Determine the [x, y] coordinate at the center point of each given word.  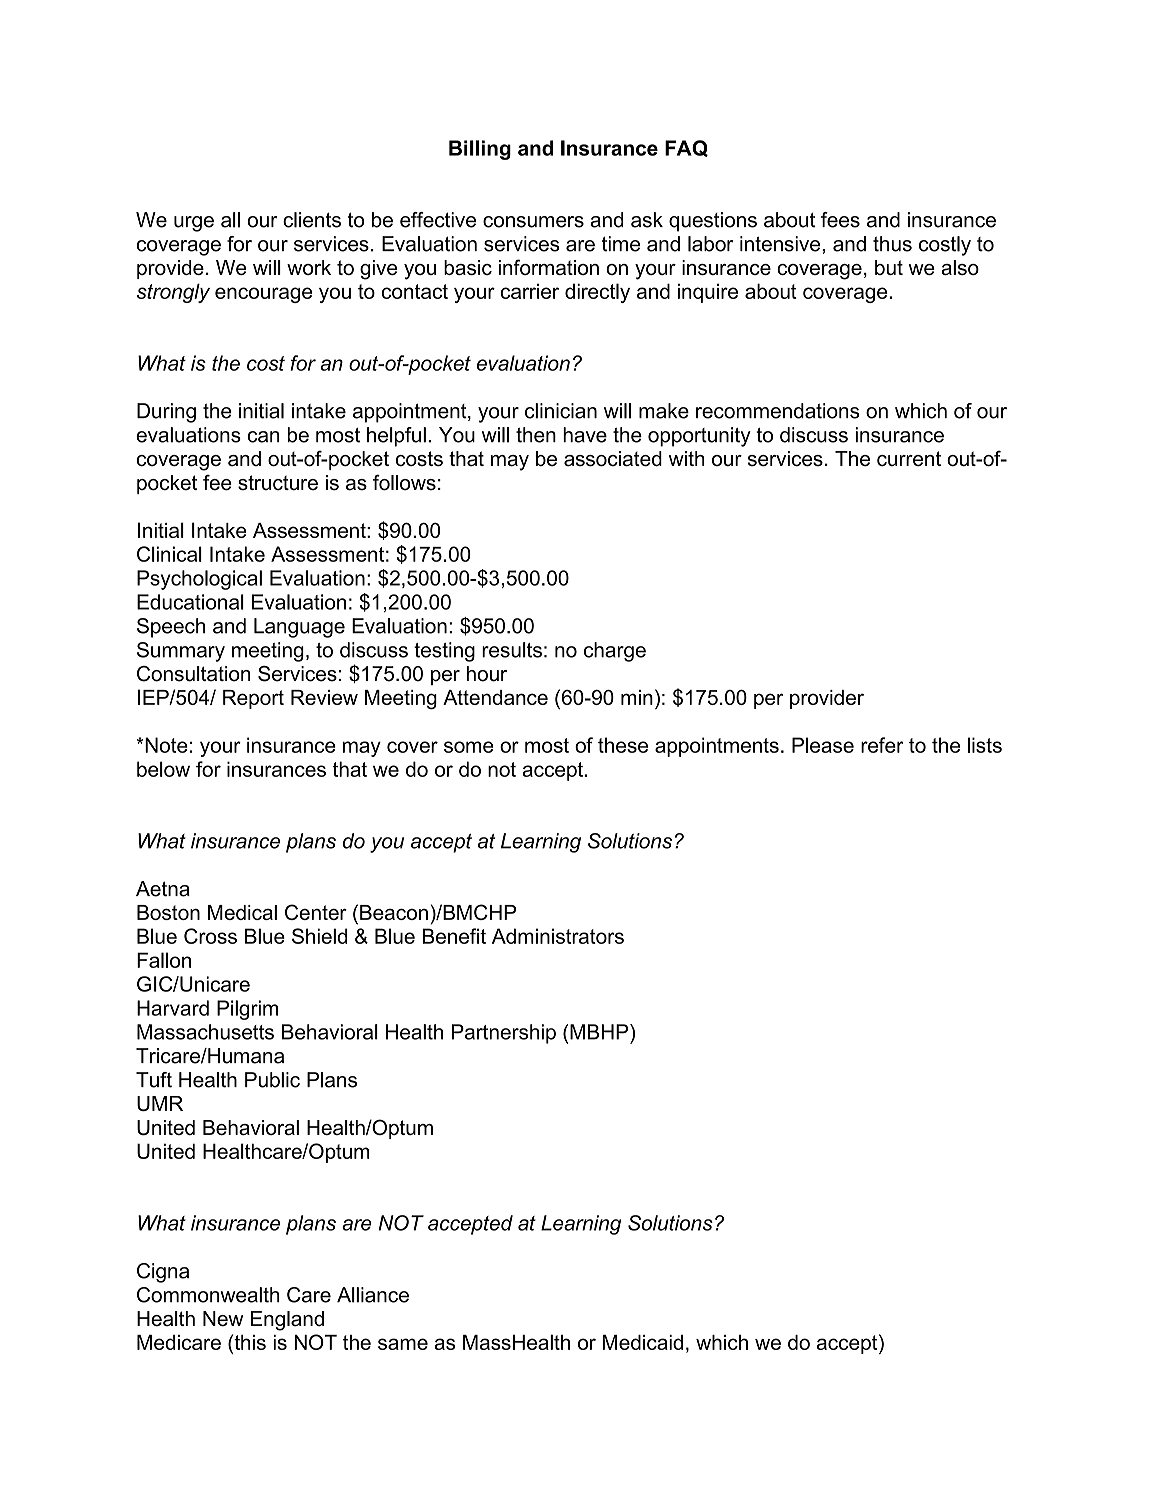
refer [882, 745]
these [623, 745]
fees [840, 220]
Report [253, 699]
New [223, 1319]
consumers [533, 222]
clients [312, 220]
